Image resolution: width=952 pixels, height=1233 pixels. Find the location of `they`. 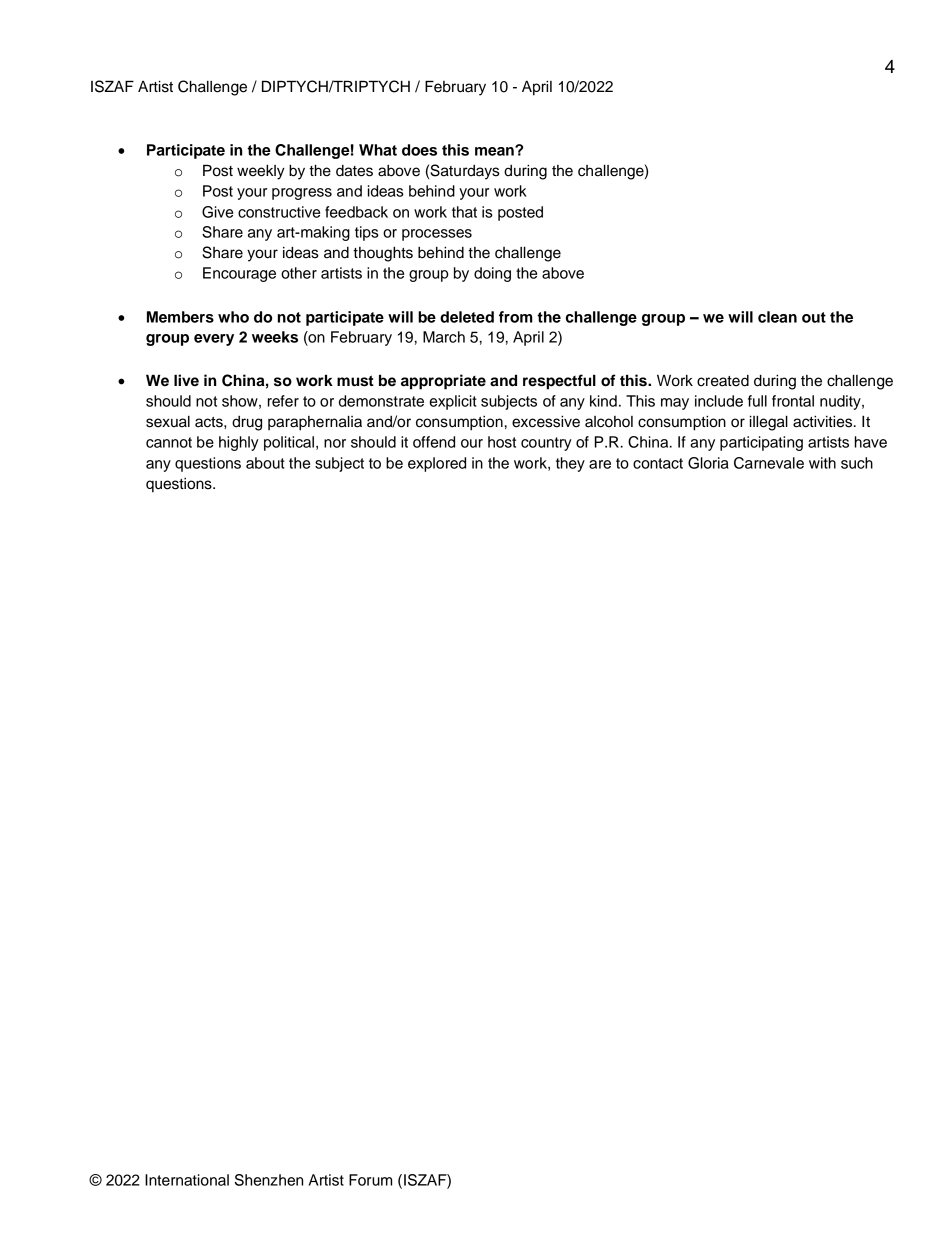

they is located at coordinates (570, 464).
